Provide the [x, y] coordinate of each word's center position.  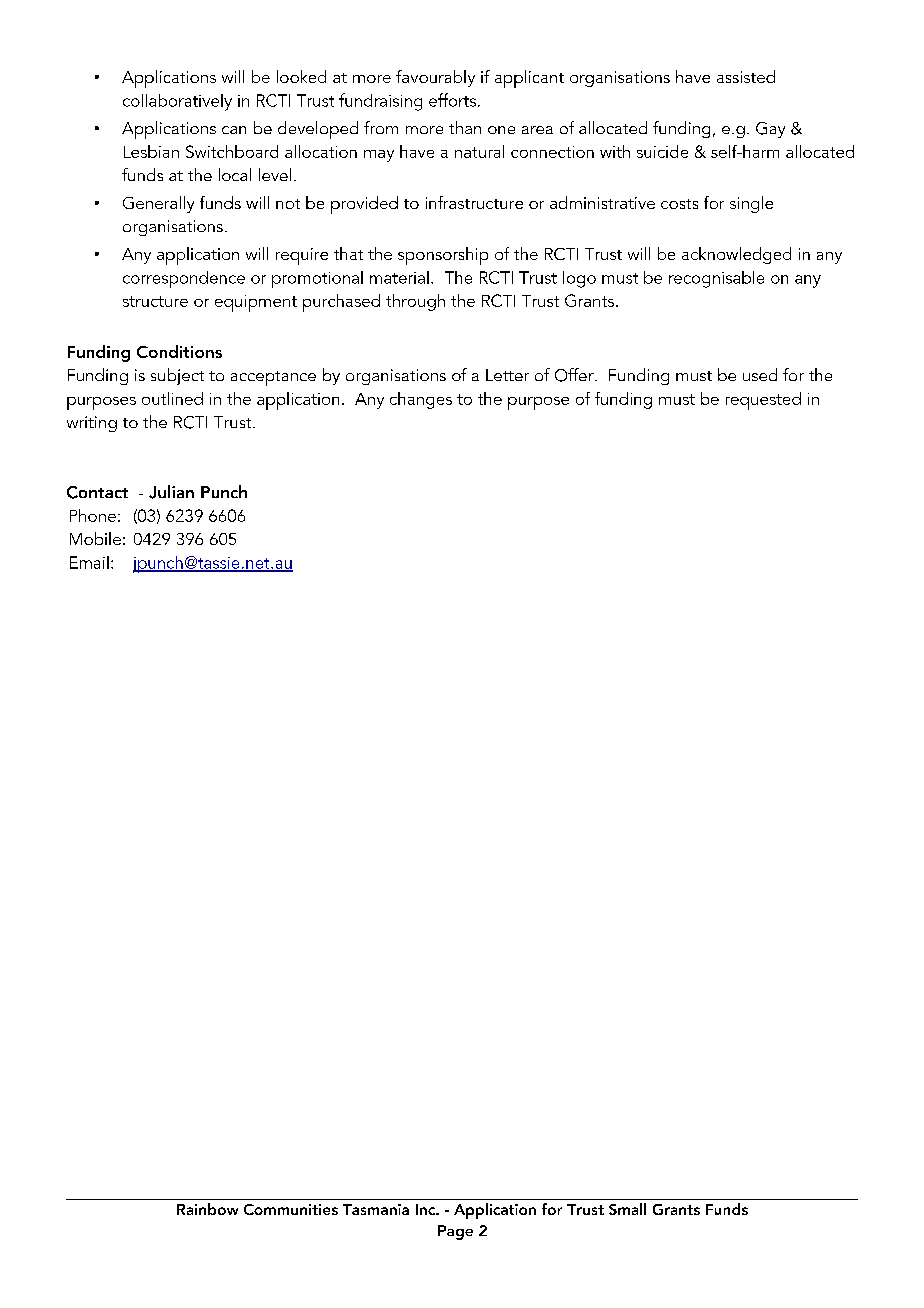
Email [89, 562]
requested [763, 401]
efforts [454, 100]
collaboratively [177, 102]
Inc [427, 1209]
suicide [662, 151]
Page [455, 1232]
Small [627, 1209]
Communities [291, 1209]
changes [421, 400]
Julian [171, 492]
